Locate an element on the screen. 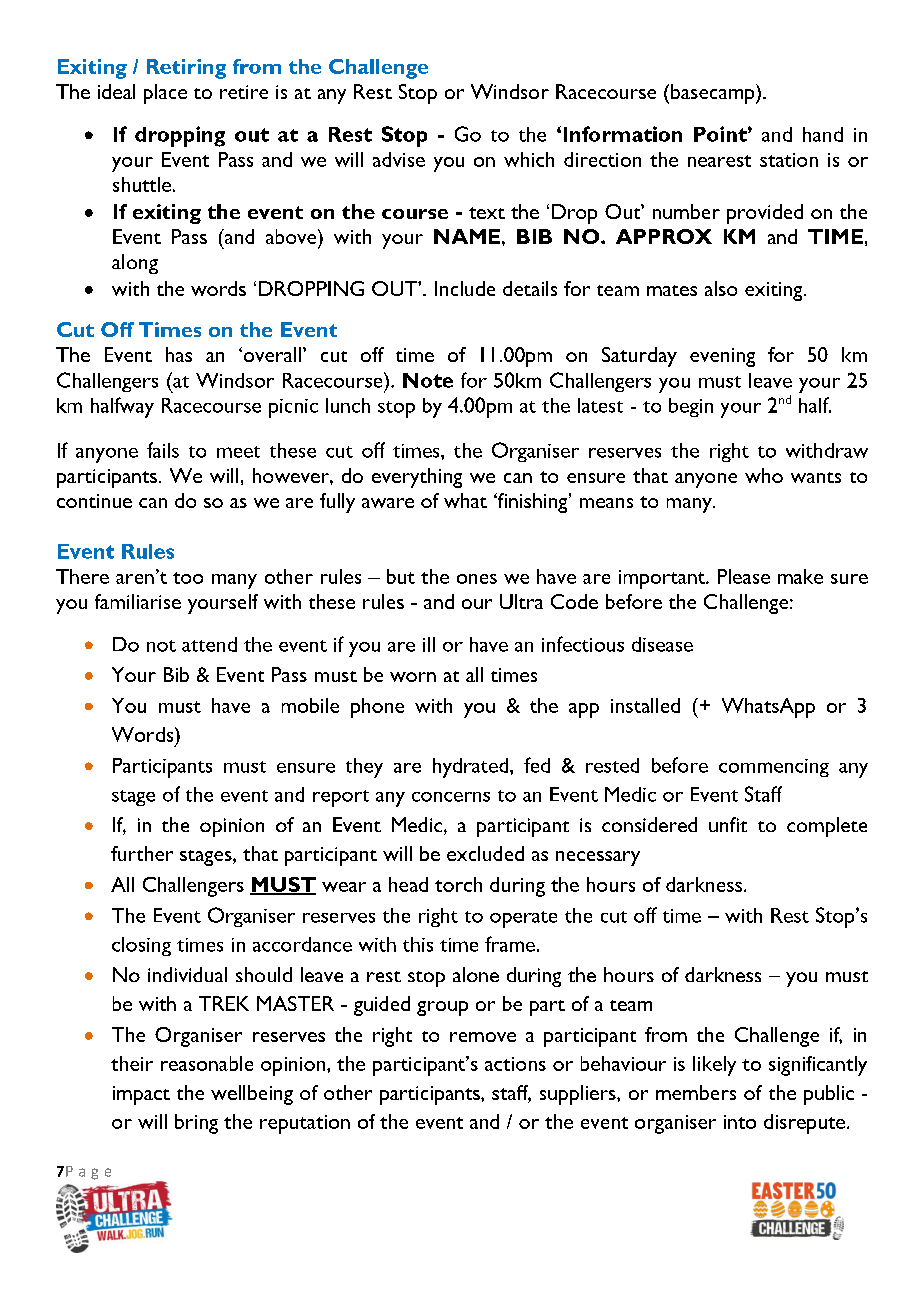 This screenshot has width=924, height=1308. impact is located at coordinates (141, 1095).
